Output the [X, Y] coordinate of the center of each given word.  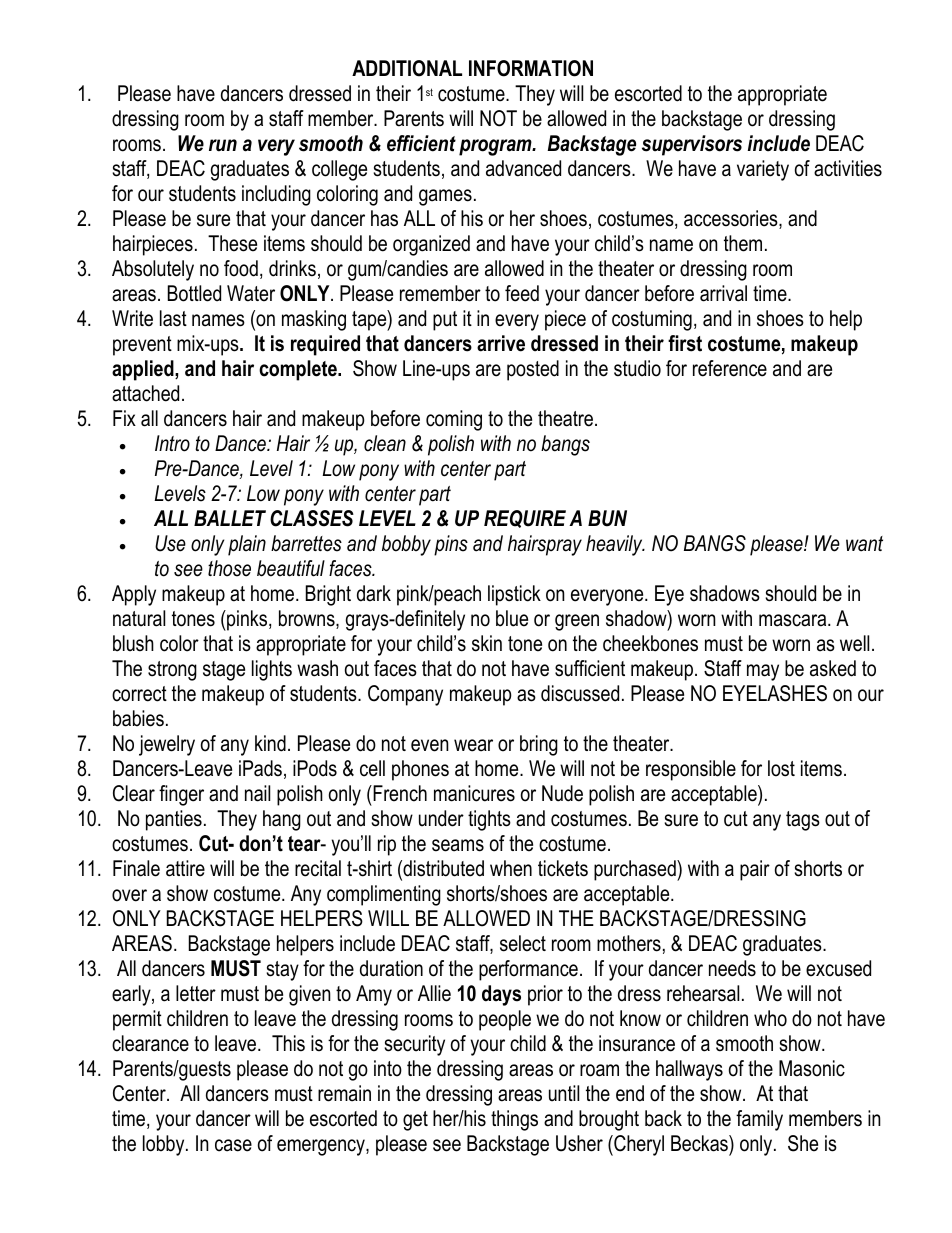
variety [763, 170]
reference [730, 368]
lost [781, 768]
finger [181, 795]
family [759, 1120]
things [514, 1120]
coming [454, 420]
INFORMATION [531, 68]
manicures [474, 793]
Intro [172, 443]
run [223, 145]
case [233, 1145]
